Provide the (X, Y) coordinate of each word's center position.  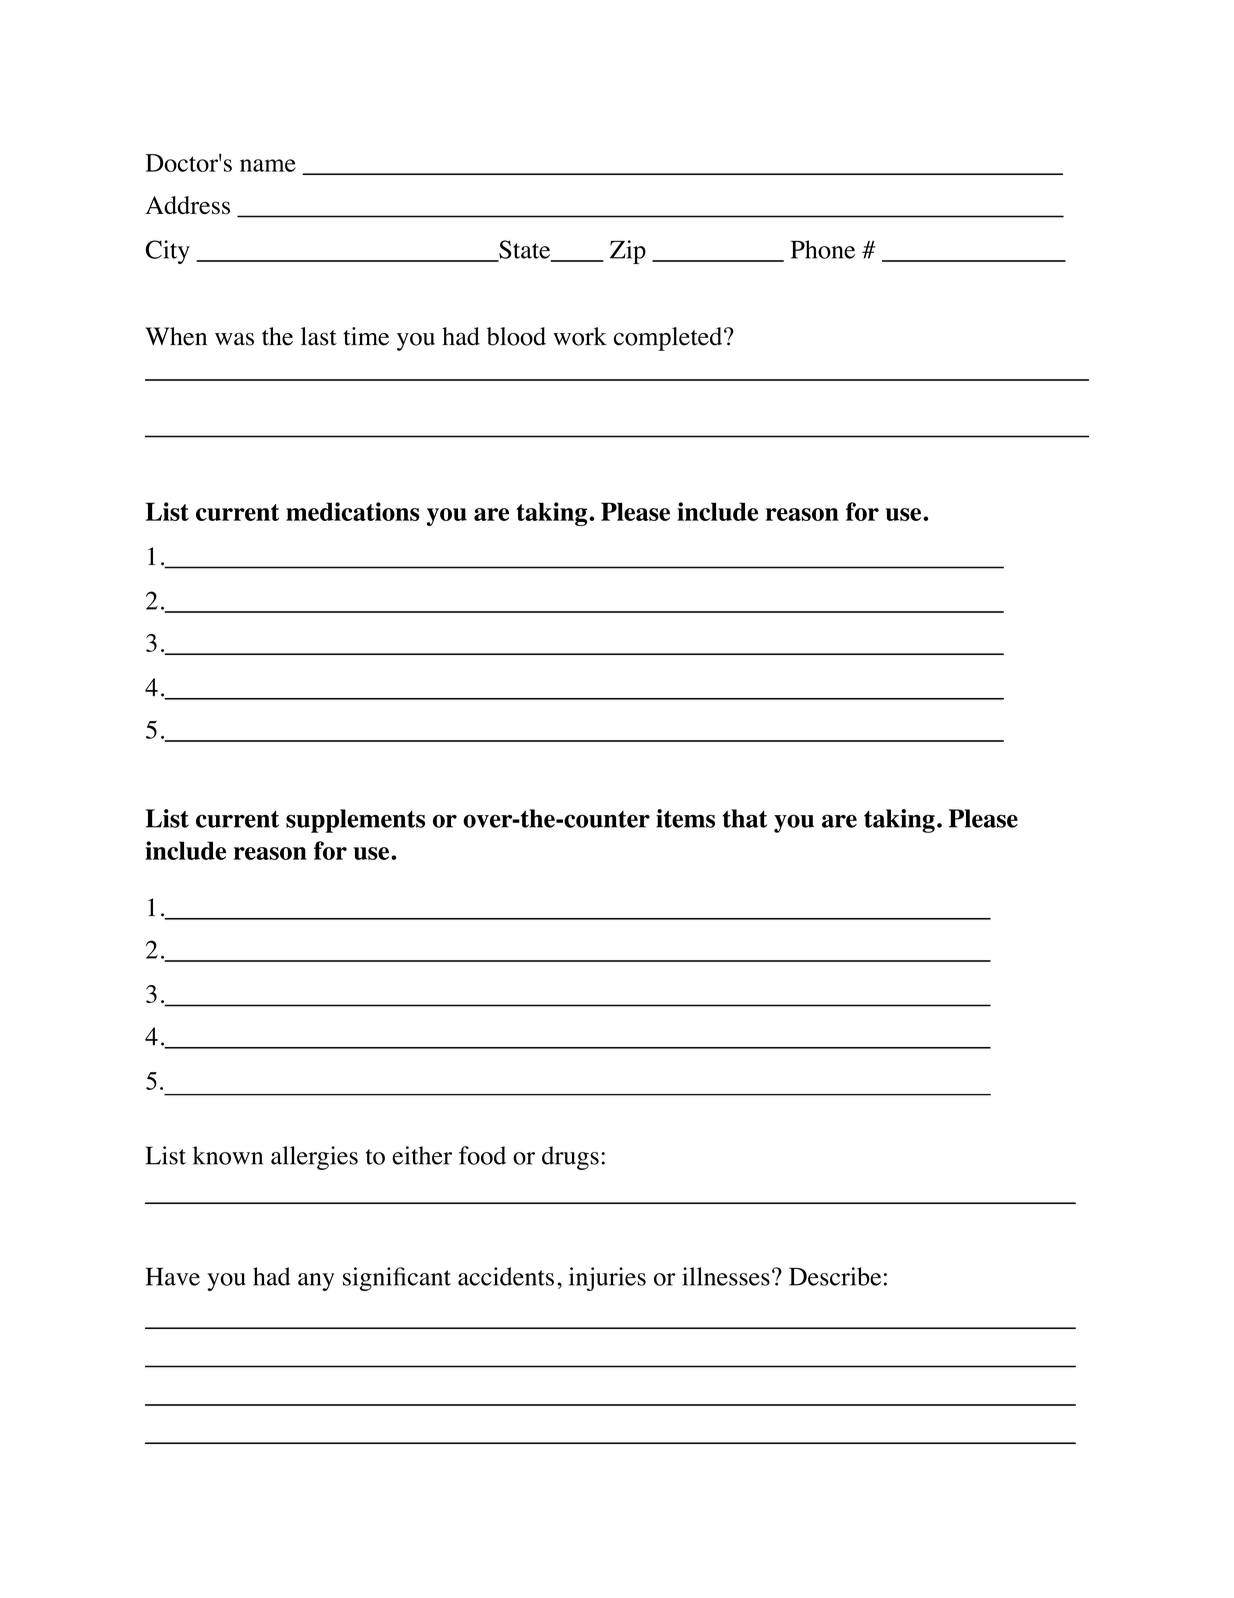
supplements (355, 821)
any (316, 1282)
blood (516, 336)
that (745, 818)
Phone (823, 249)
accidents (506, 1276)
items (685, 818)
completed (669, 339)
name (268, 165)
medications (353, 511)
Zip (628, 252)
